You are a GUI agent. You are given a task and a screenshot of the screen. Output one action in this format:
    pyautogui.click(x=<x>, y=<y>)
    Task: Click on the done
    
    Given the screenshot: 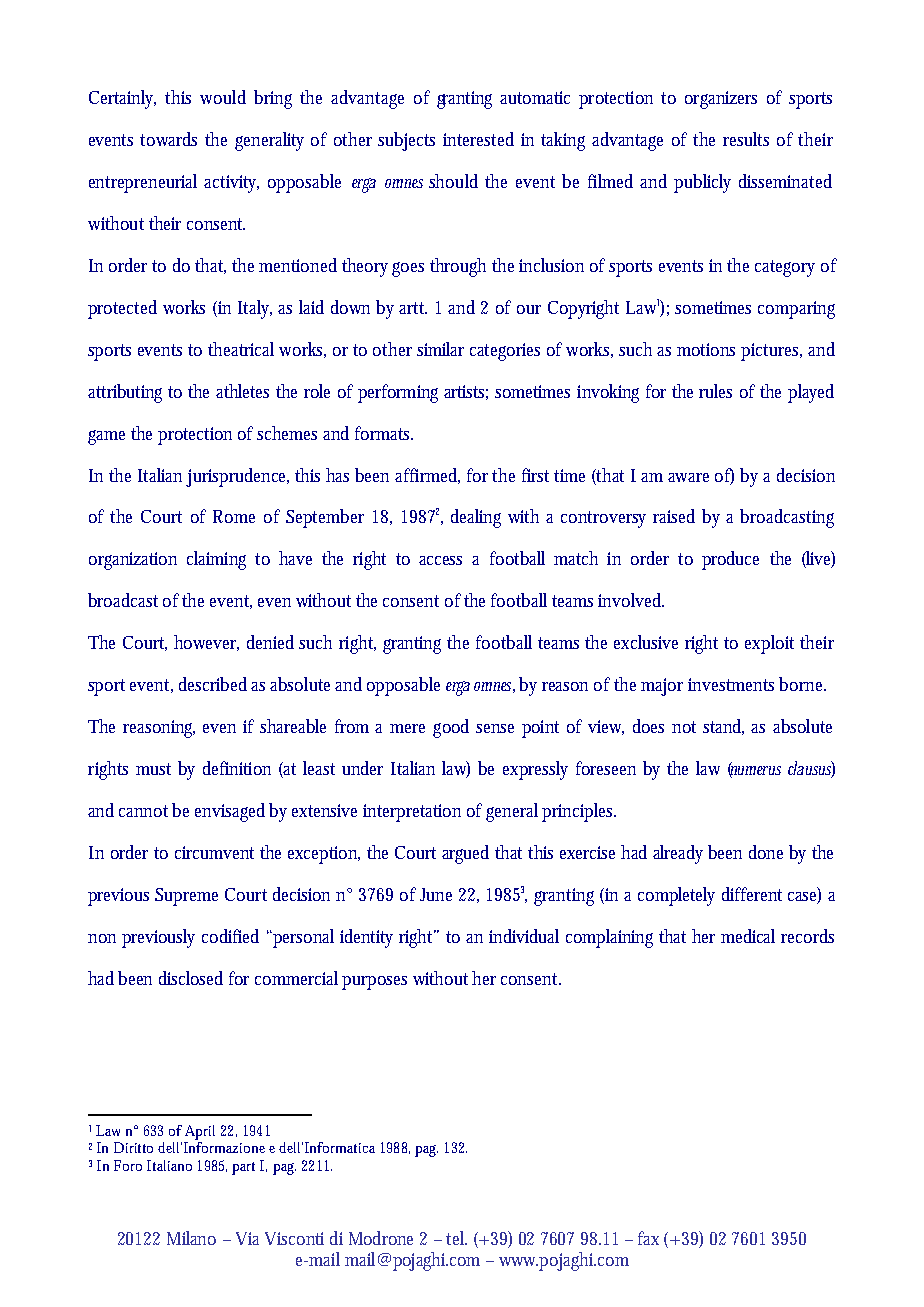 What is the action you would take?
    pyautogui.click(x=766, y=852)
